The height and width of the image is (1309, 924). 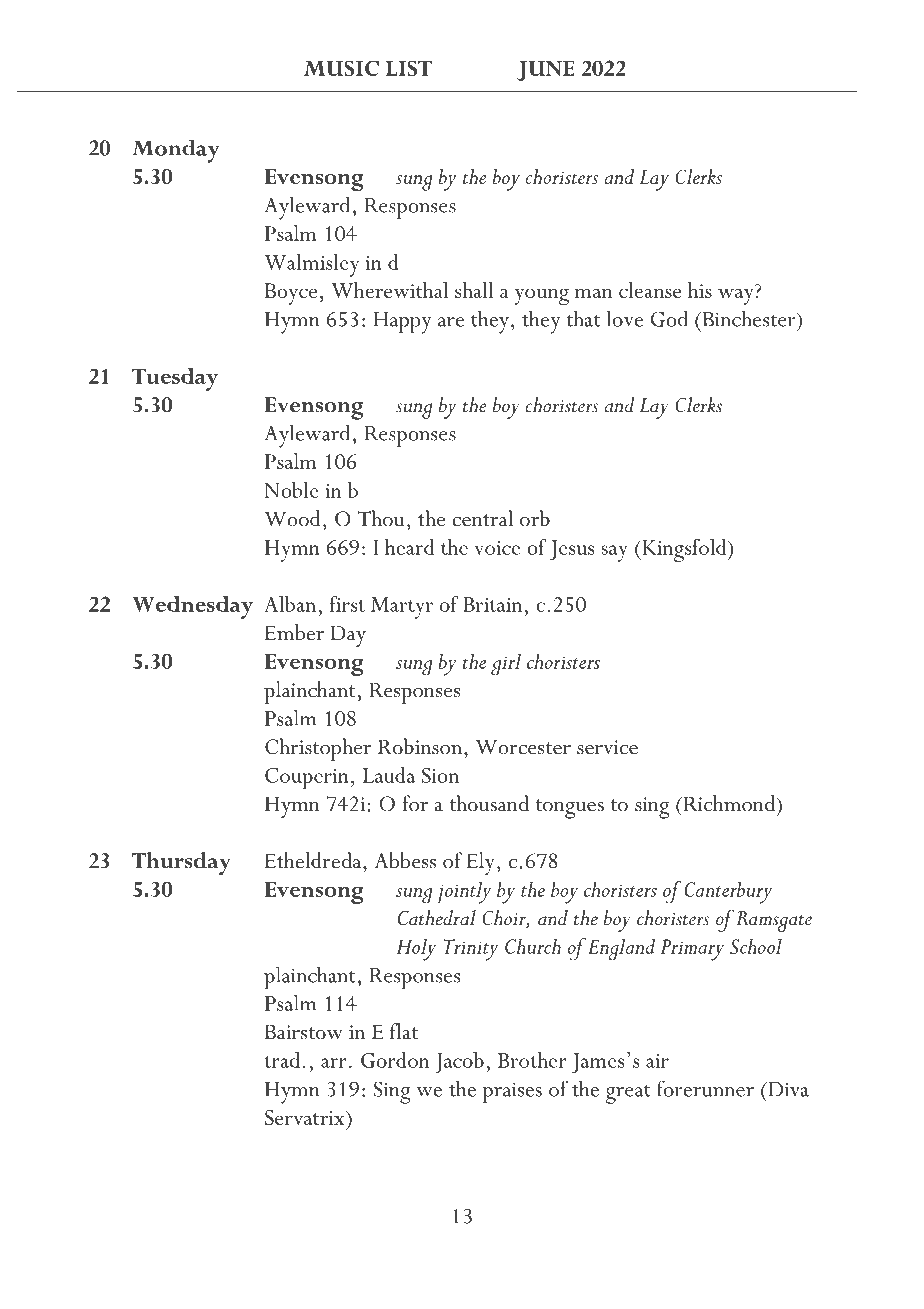 What do you see at coordinates (482, 518) in the image?
I see `central` at bounding box center [482, 518].
